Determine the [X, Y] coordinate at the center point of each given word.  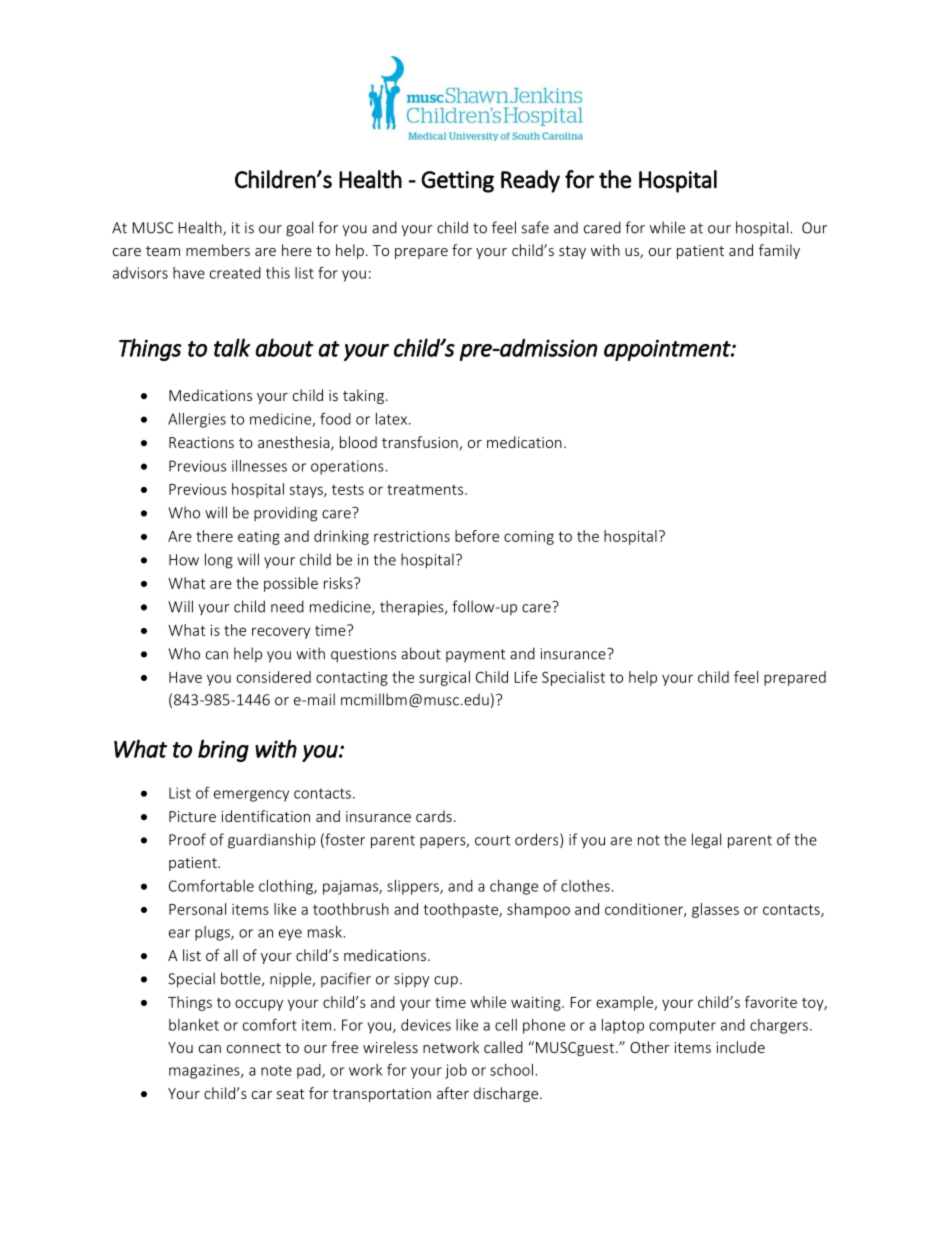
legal [706, 841]
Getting [457, 182]
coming [529, 538]
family [779, 251]
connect [254, 1048]
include [740, 1047]
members [218, 250]
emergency [251, 796]
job [456, 1071]
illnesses [259, 466]
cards [434, 816]
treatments [426, 490]
